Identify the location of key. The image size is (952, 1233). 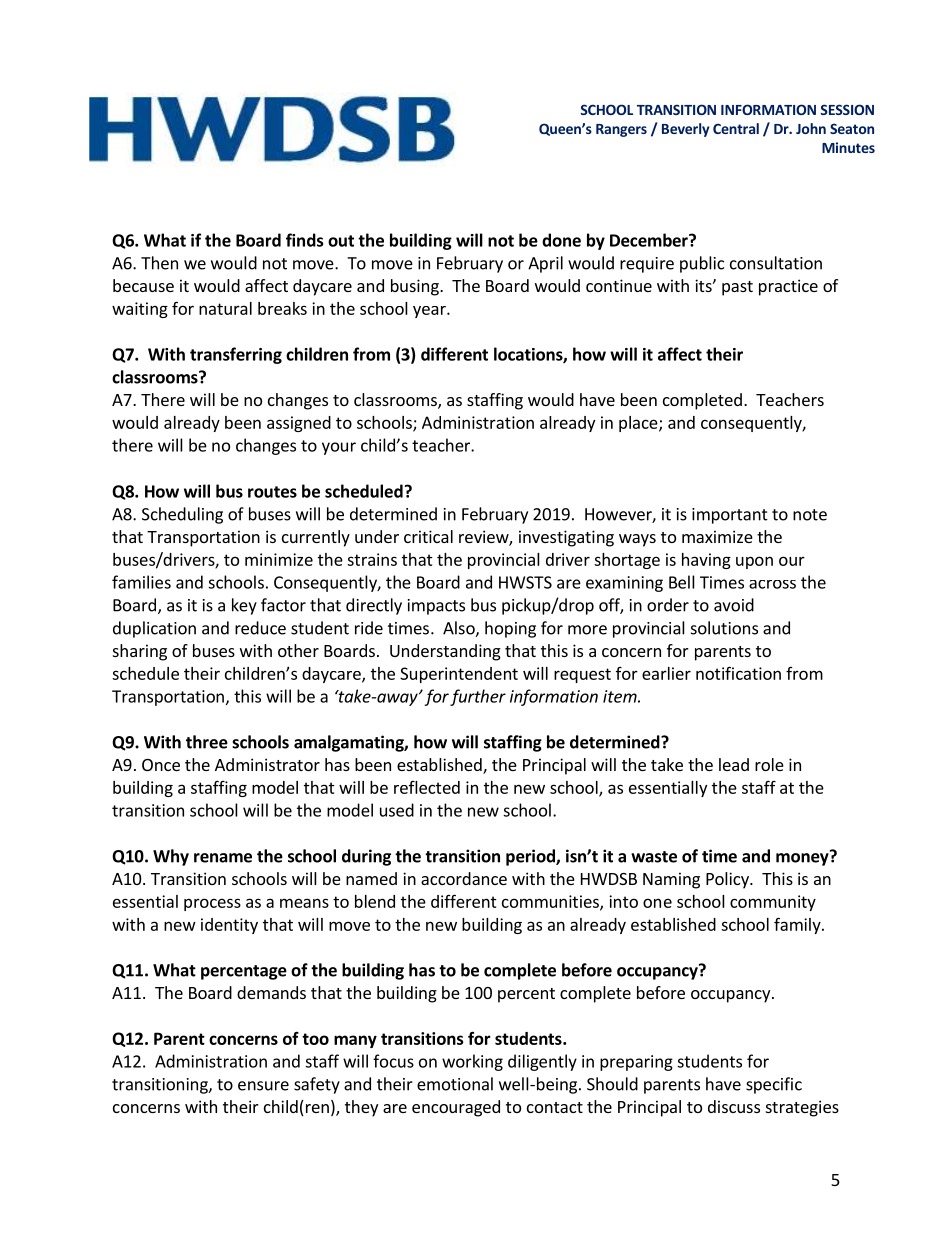
(244, 606).
